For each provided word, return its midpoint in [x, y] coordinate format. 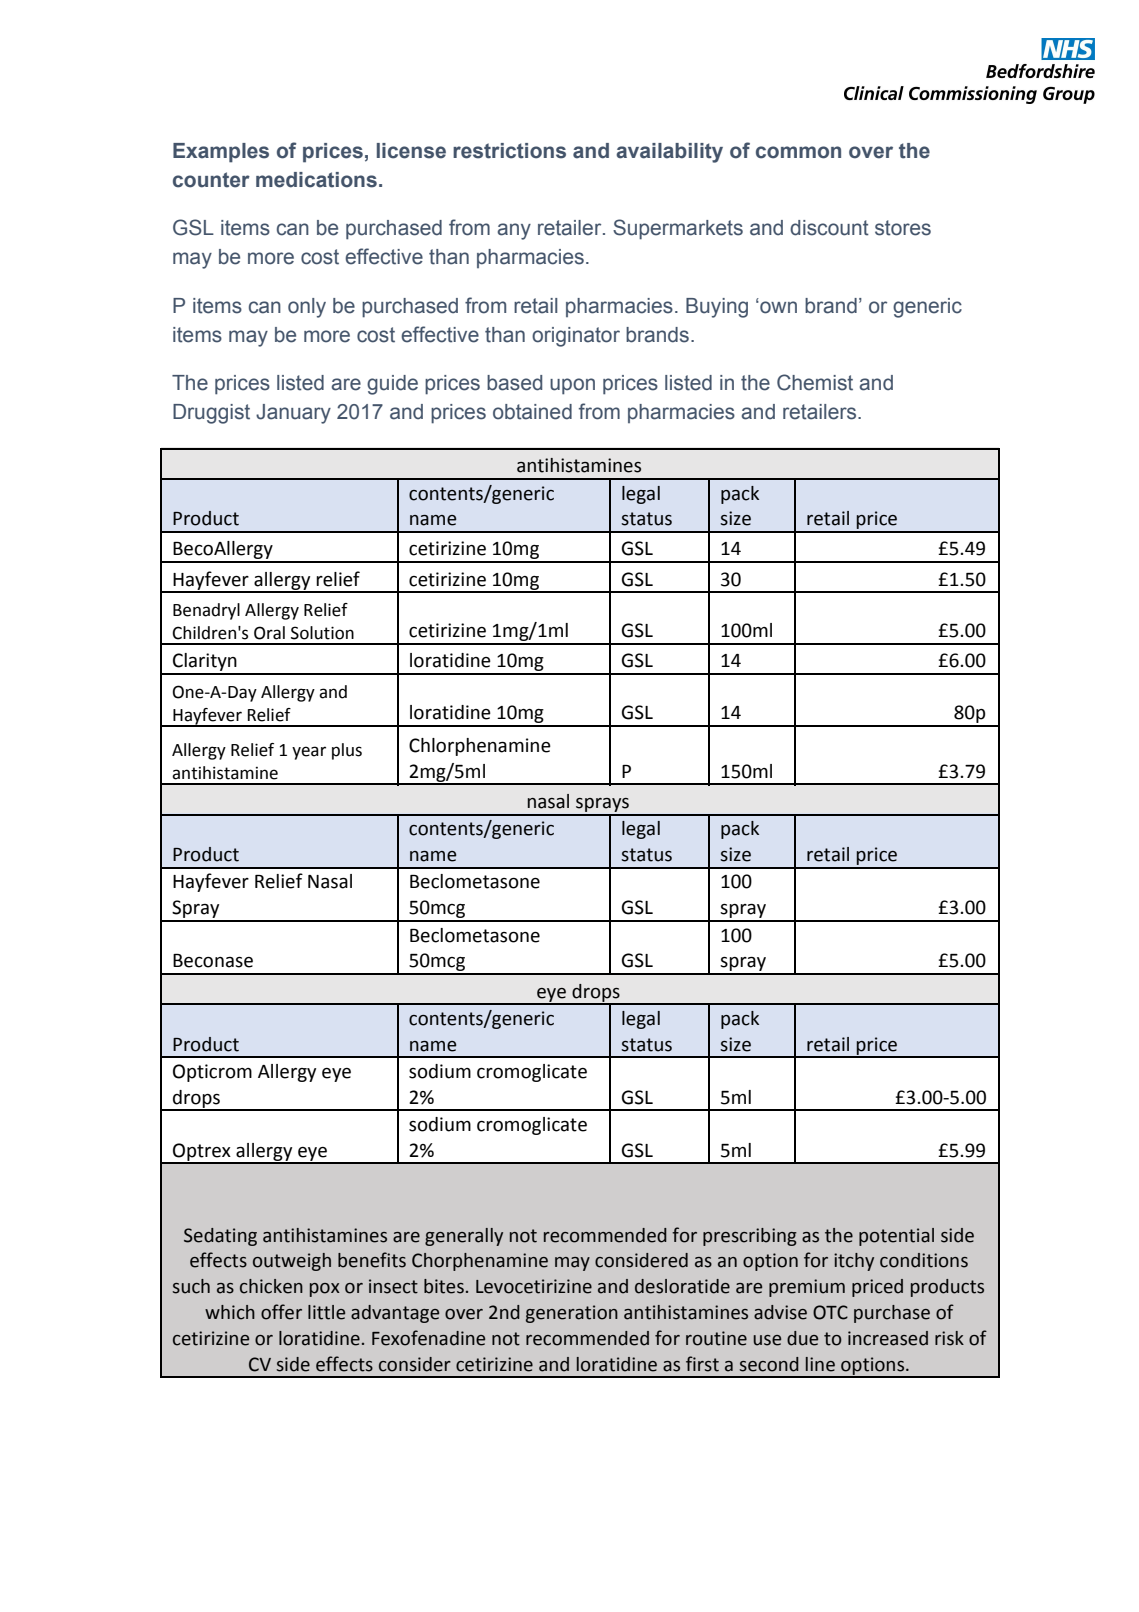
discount [829, 228]
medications [316, 180]
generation [572, 1314]
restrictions [509, 151]
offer [281, 1312]
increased [888, 1338]
